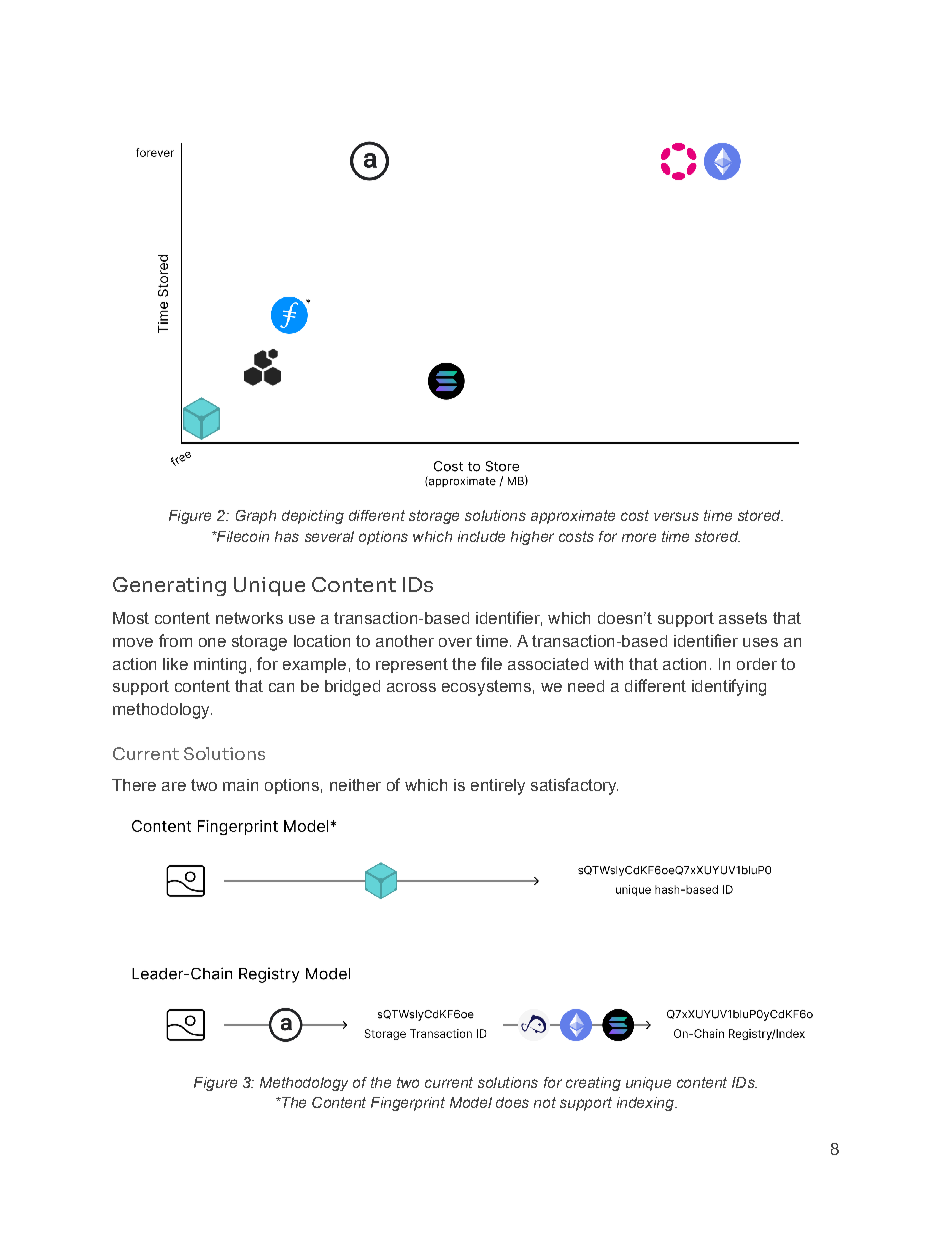 The image size is (952, 1233). I want to click on Fingerprint, so click(408, 1104).
